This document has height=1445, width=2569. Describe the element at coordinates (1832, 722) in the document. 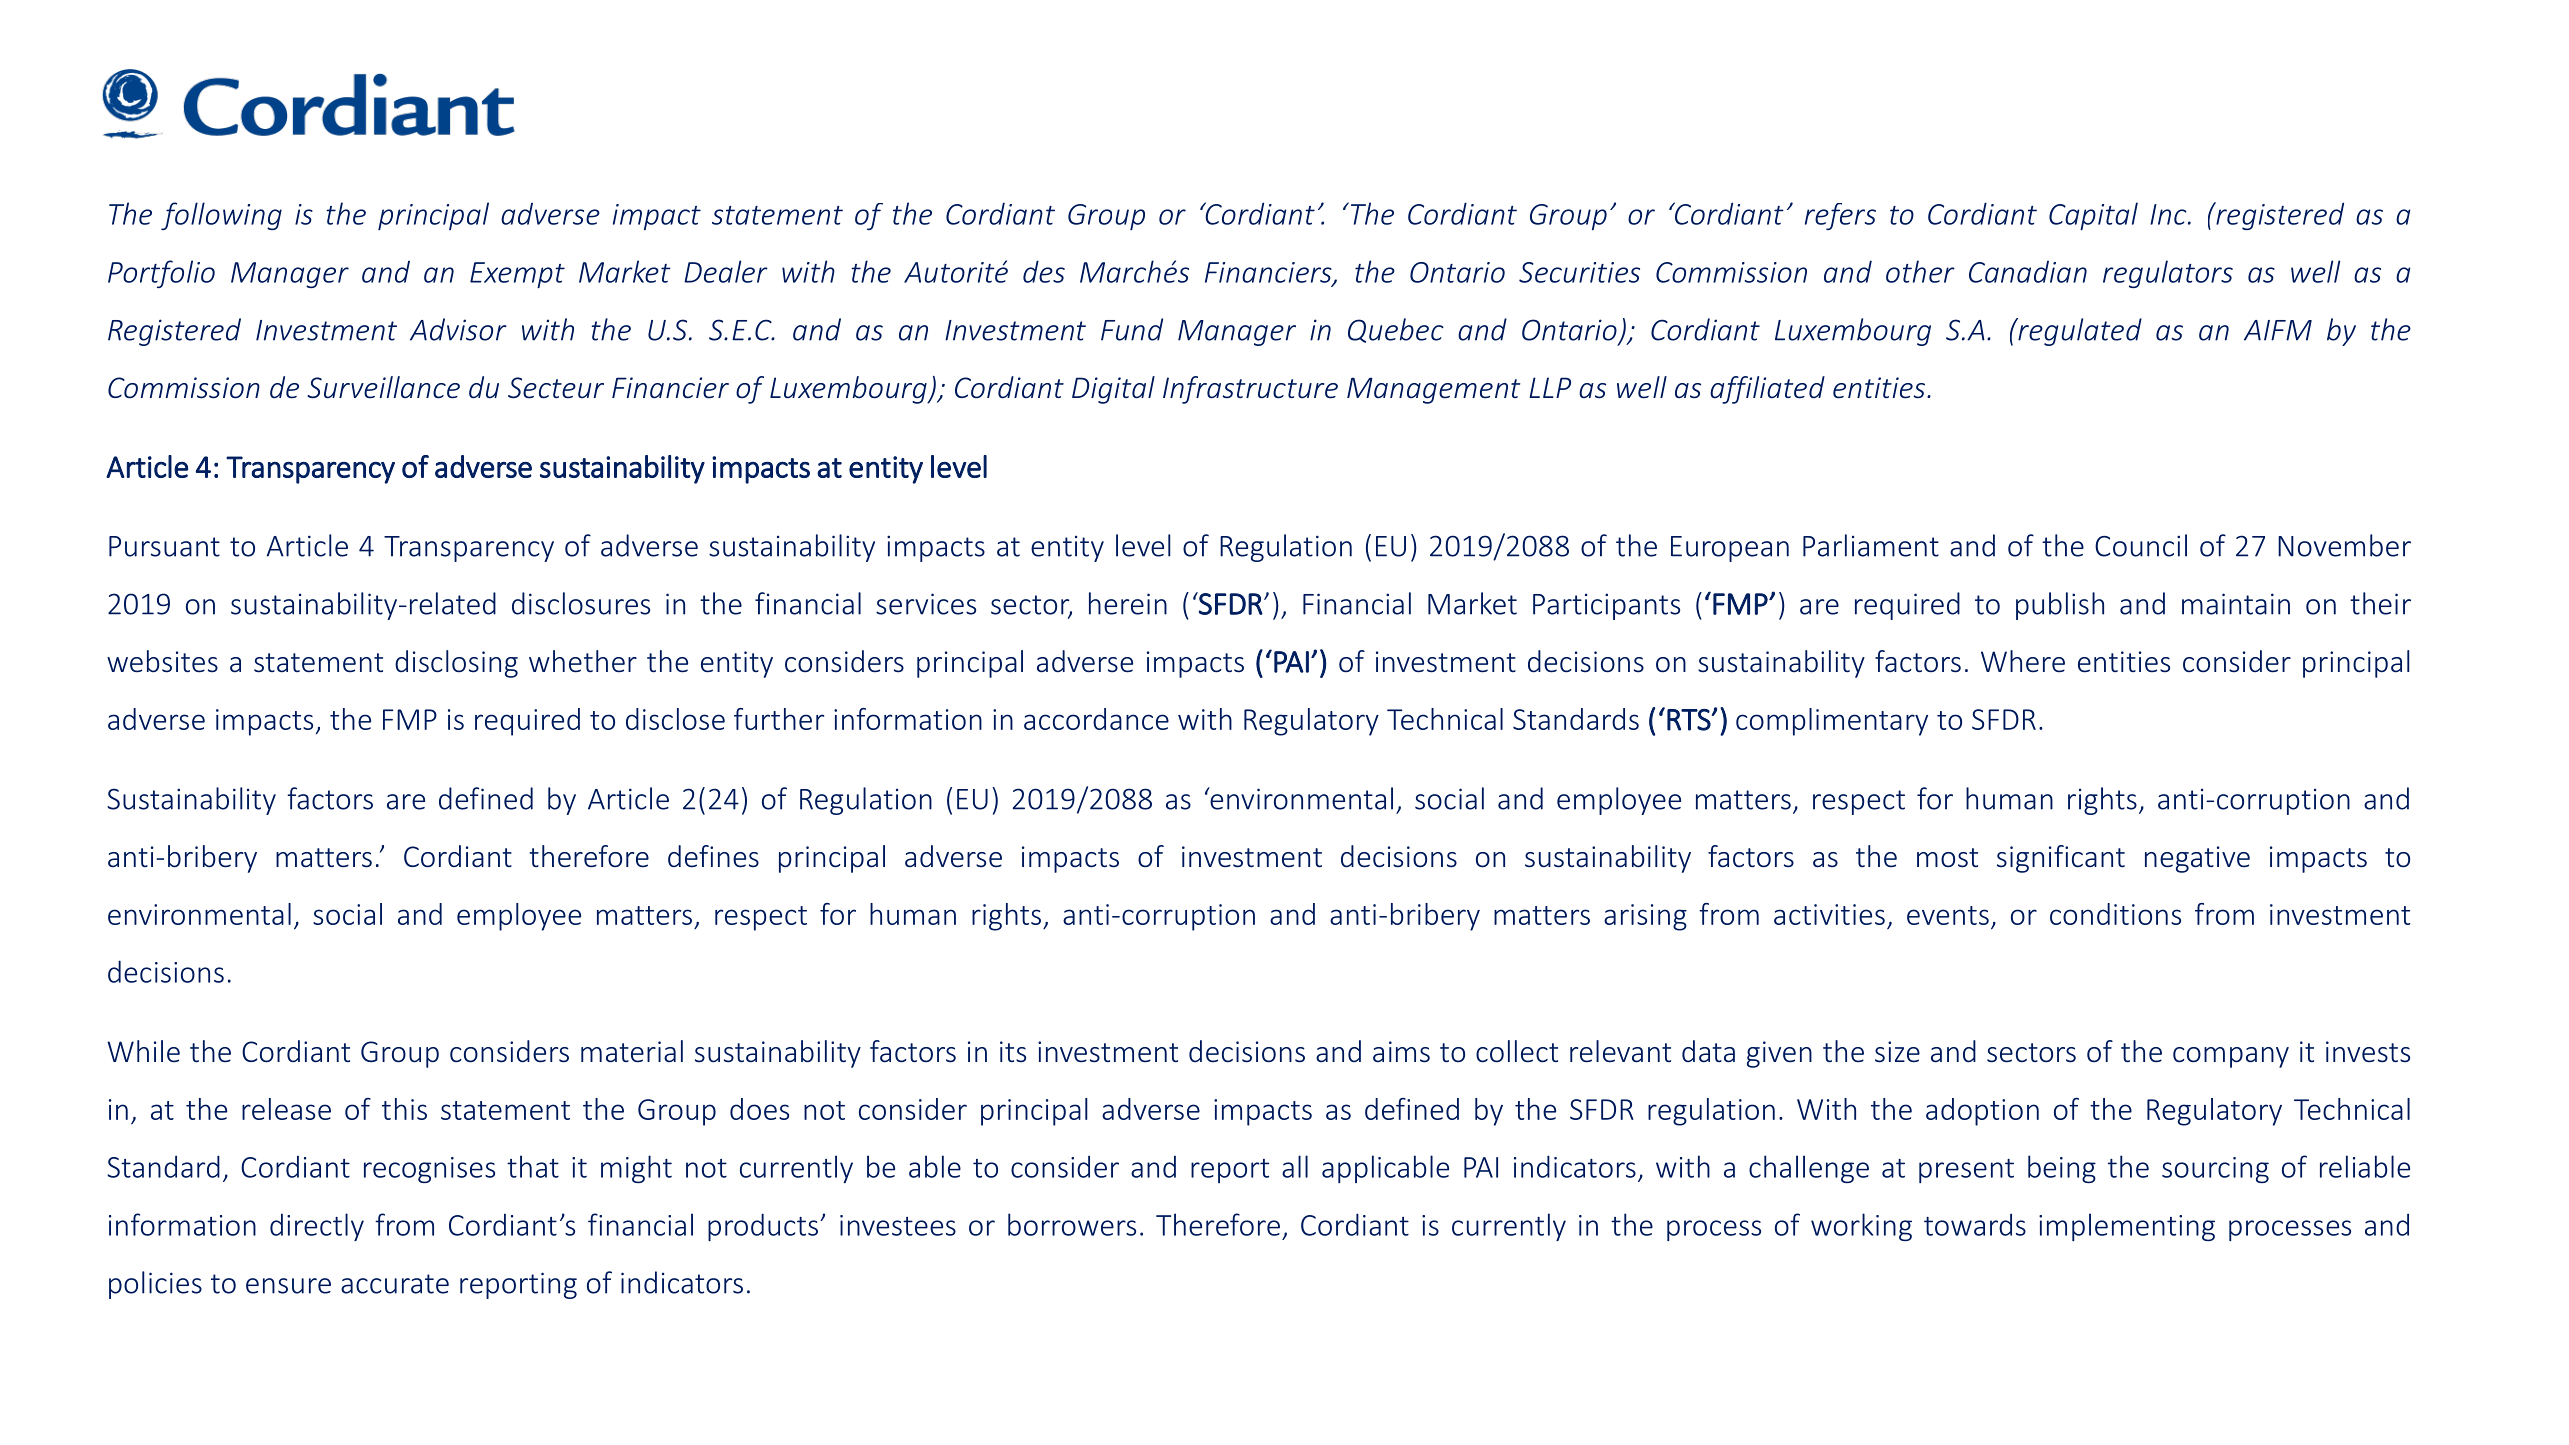

I see `complimentary` at that location.
